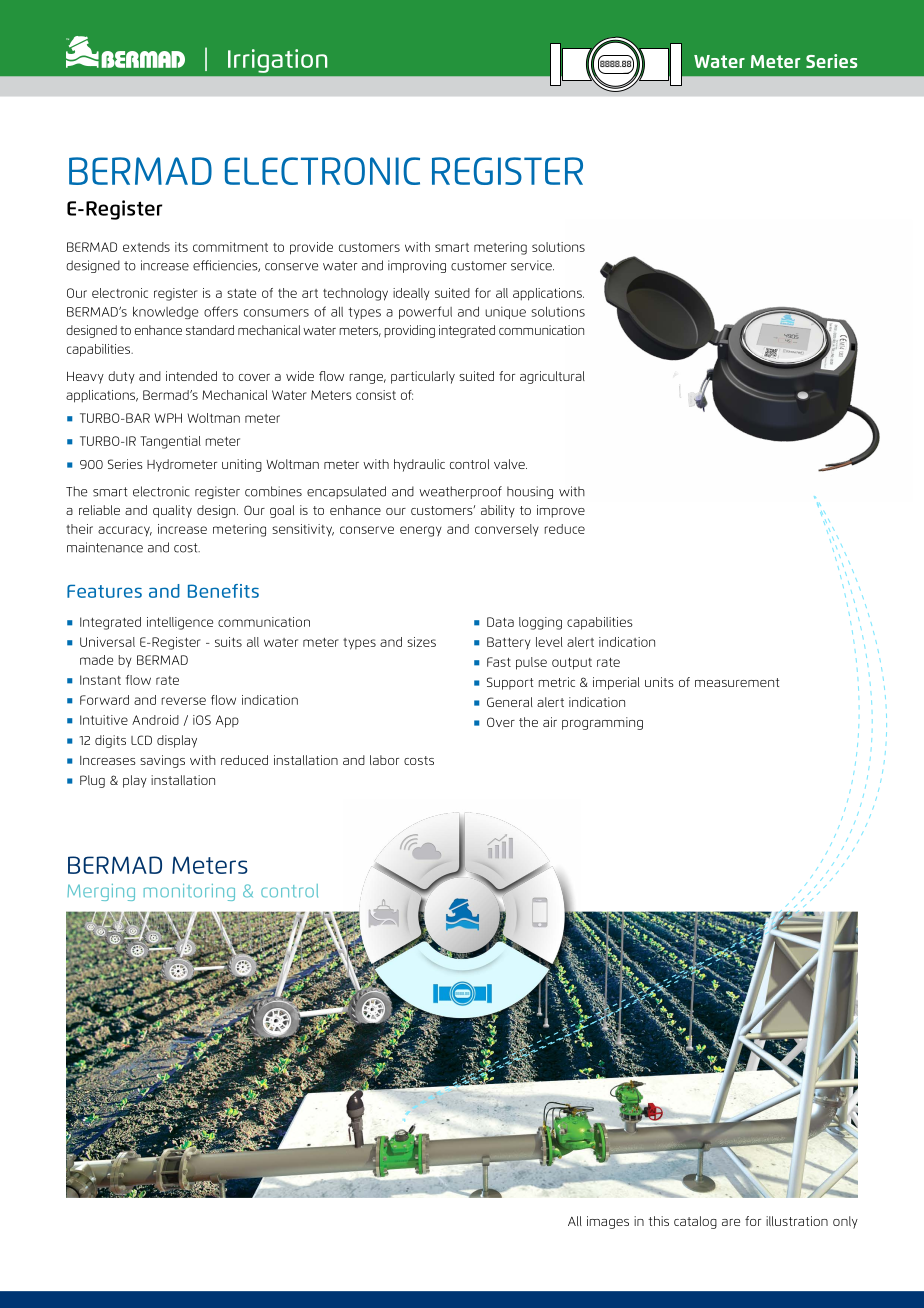 This screenshot has height=1308, width=924. Describe the element at coordinates (417, 266) in the screenshot. I see `improving` at that location.
